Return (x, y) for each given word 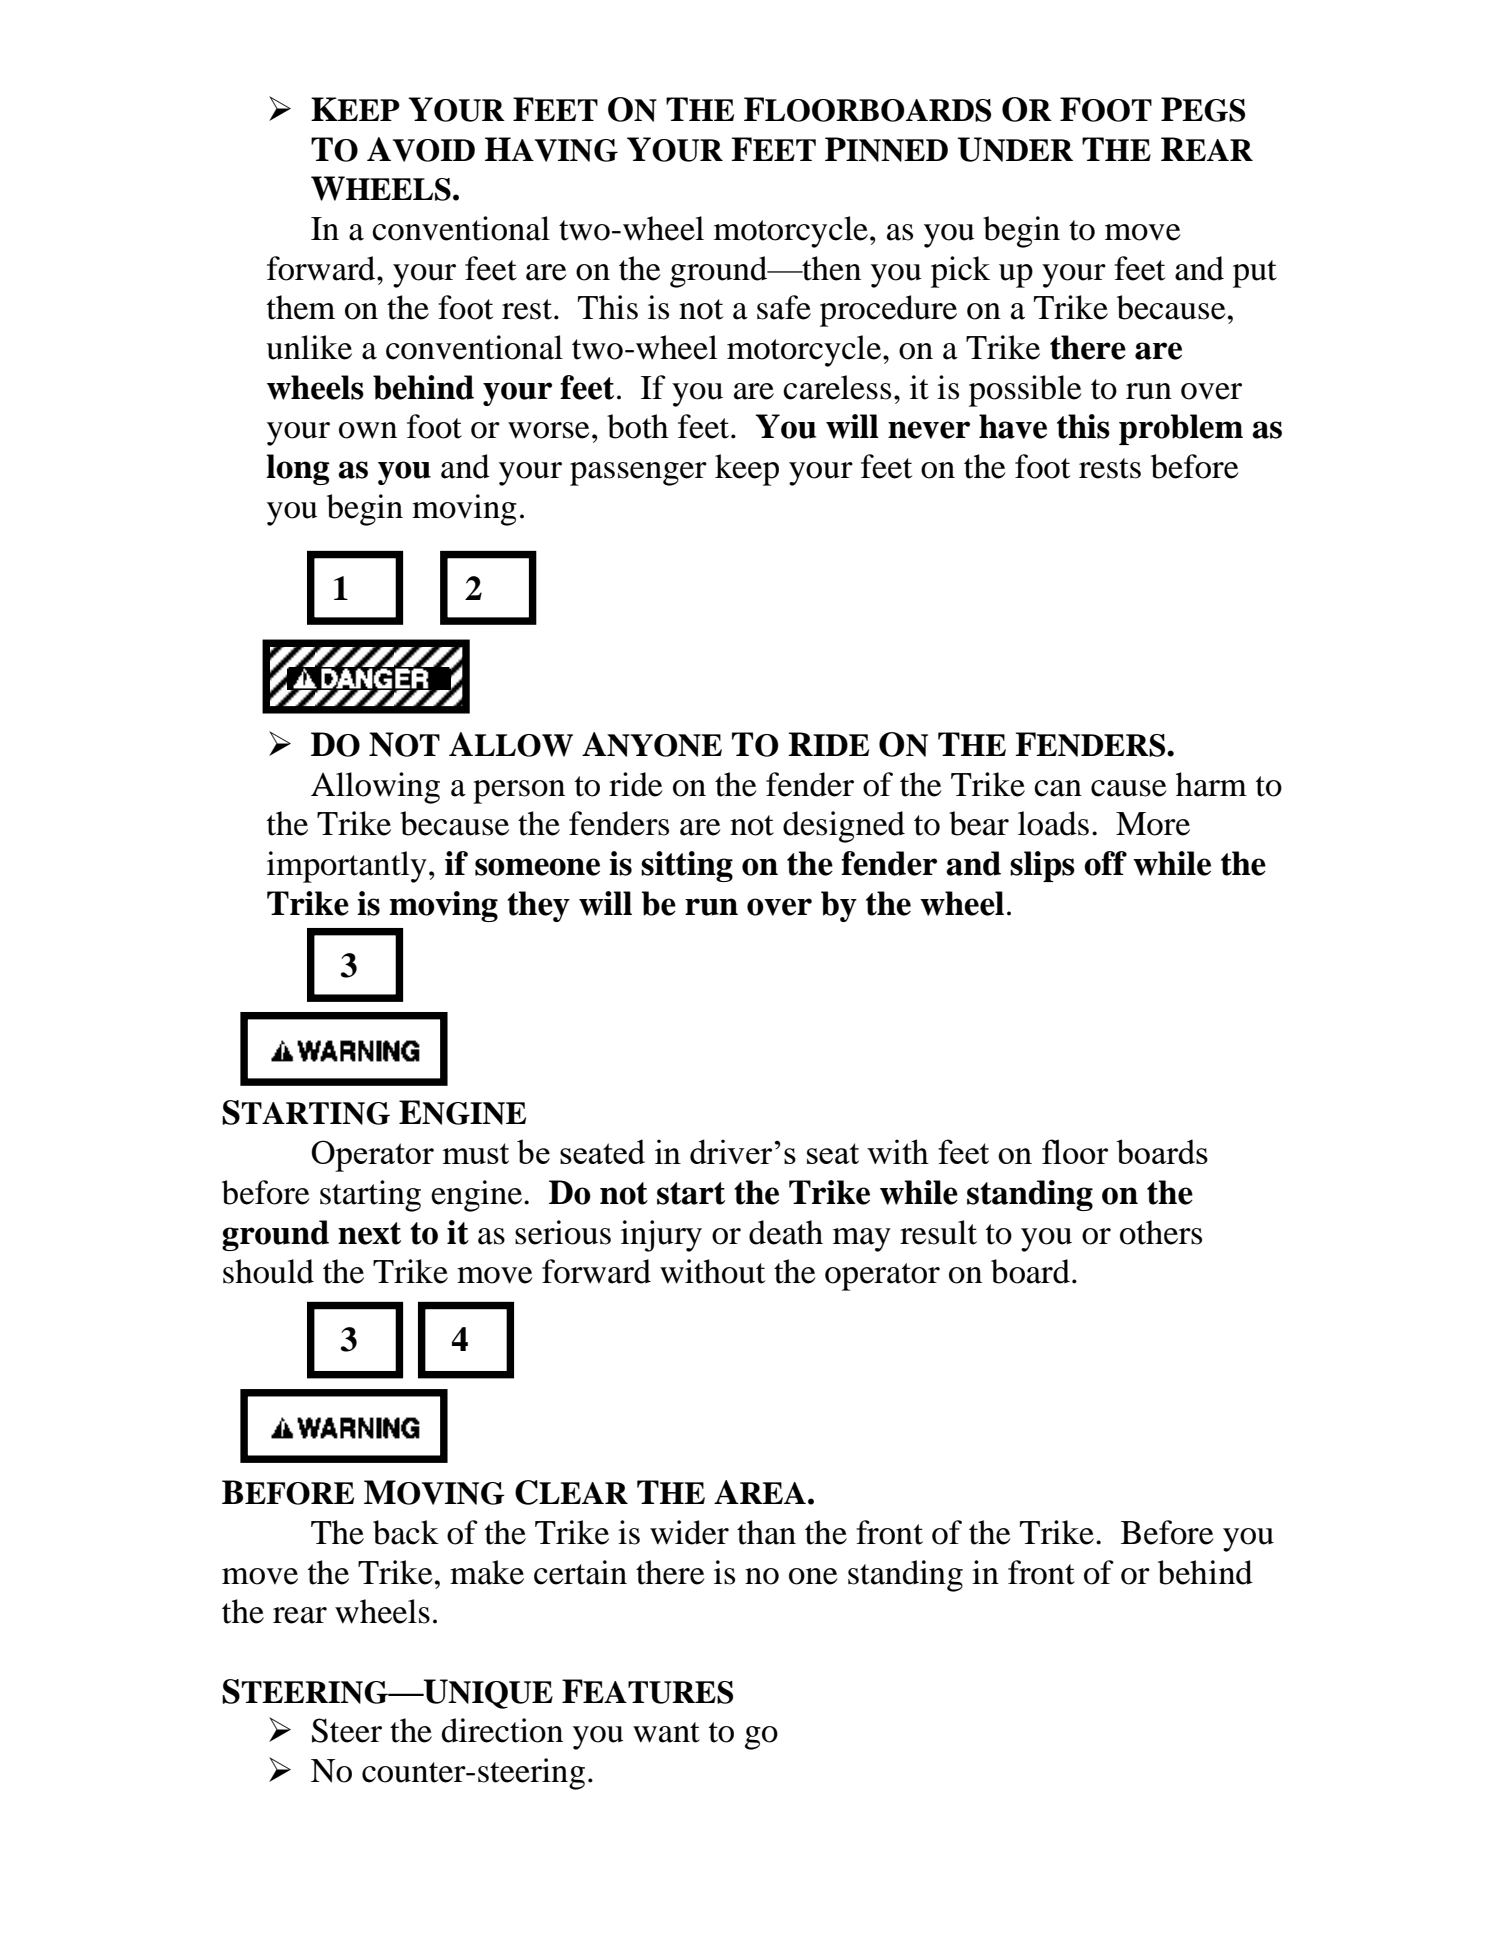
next (369, 1233)
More (1153, 824)
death (786, 1232)
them (301, 307)
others (1161, 1232)
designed (844, 827)
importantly (347, 867)
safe (784, 307)
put (1255, 274)
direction (502, 1730)
